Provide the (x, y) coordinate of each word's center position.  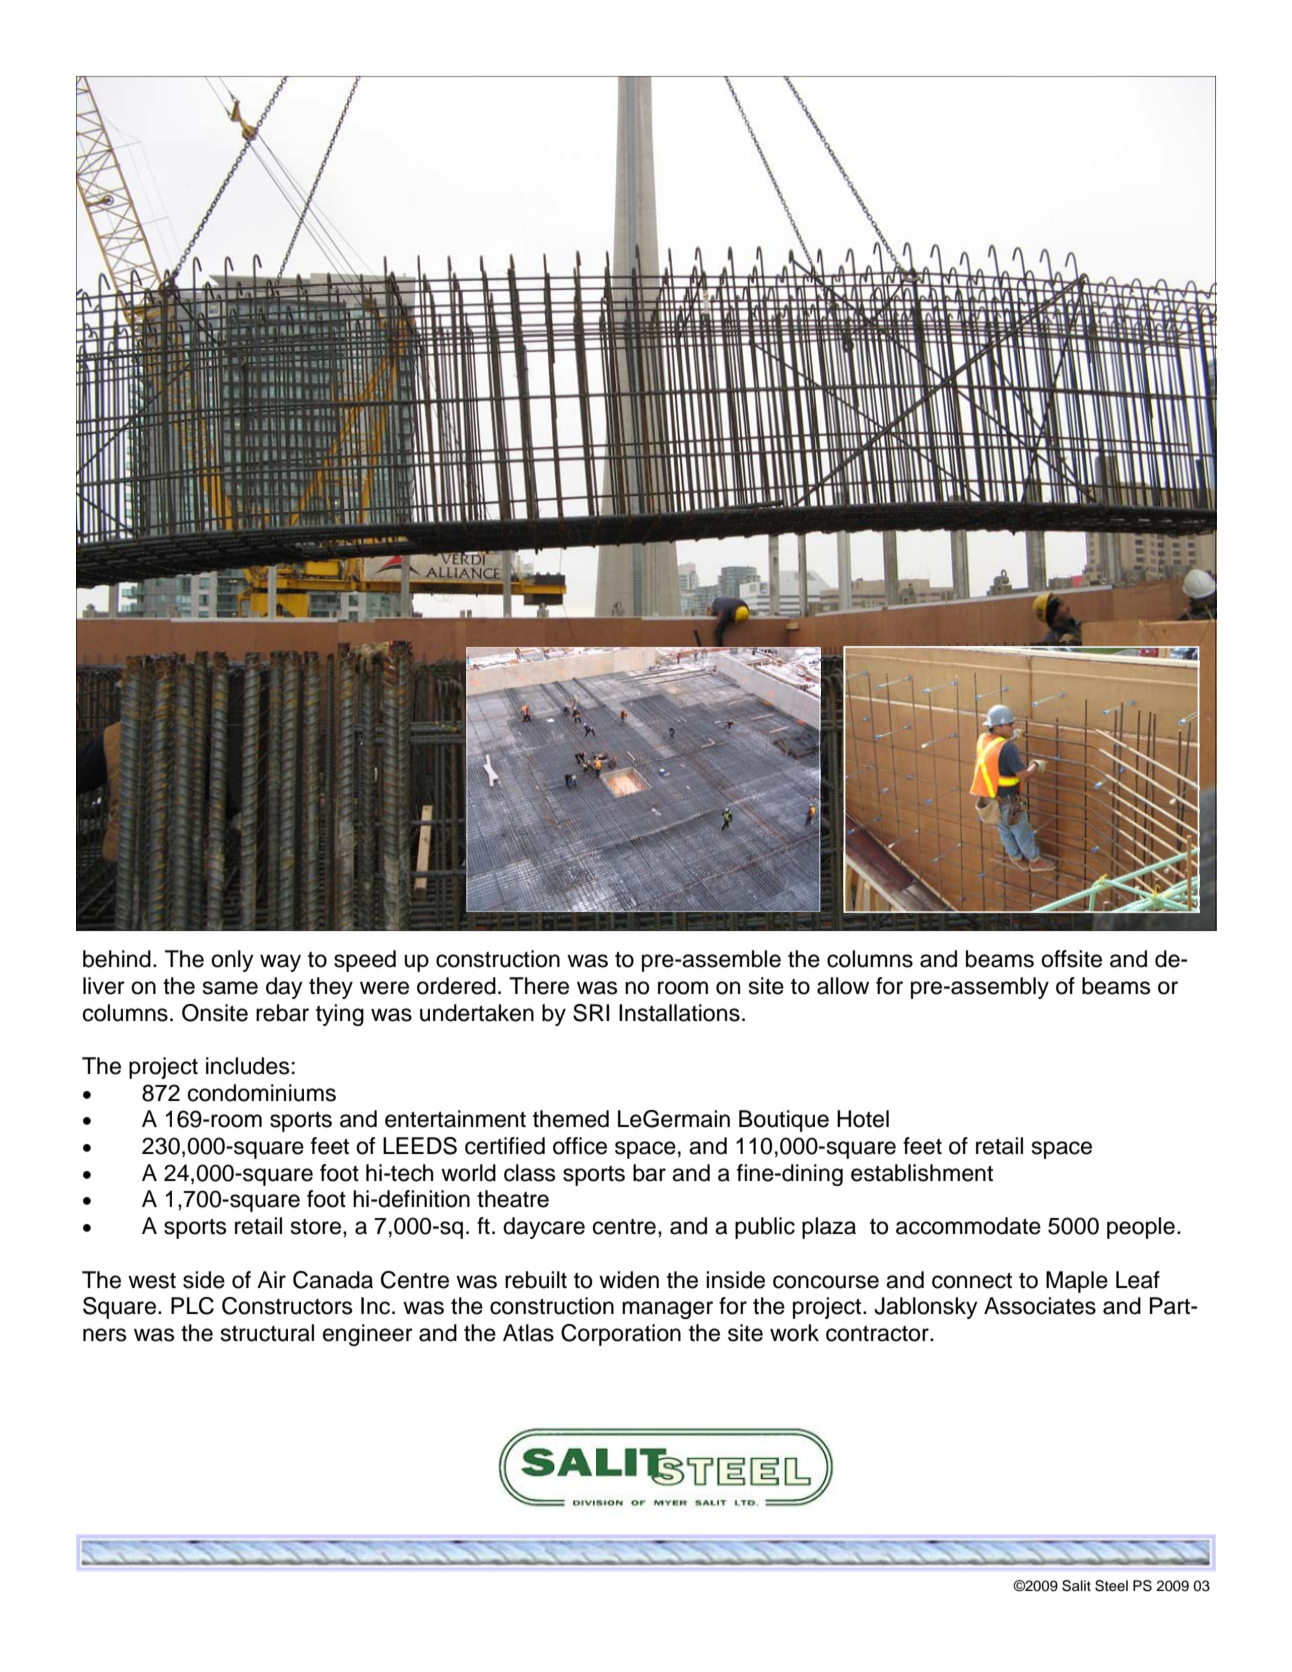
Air (271, 1279)
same (230, 988)
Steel (1111, 1586)
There (539, 986)
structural (267, 1333)
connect (972, 1281)
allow (843, 986)
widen (629, 1280)
